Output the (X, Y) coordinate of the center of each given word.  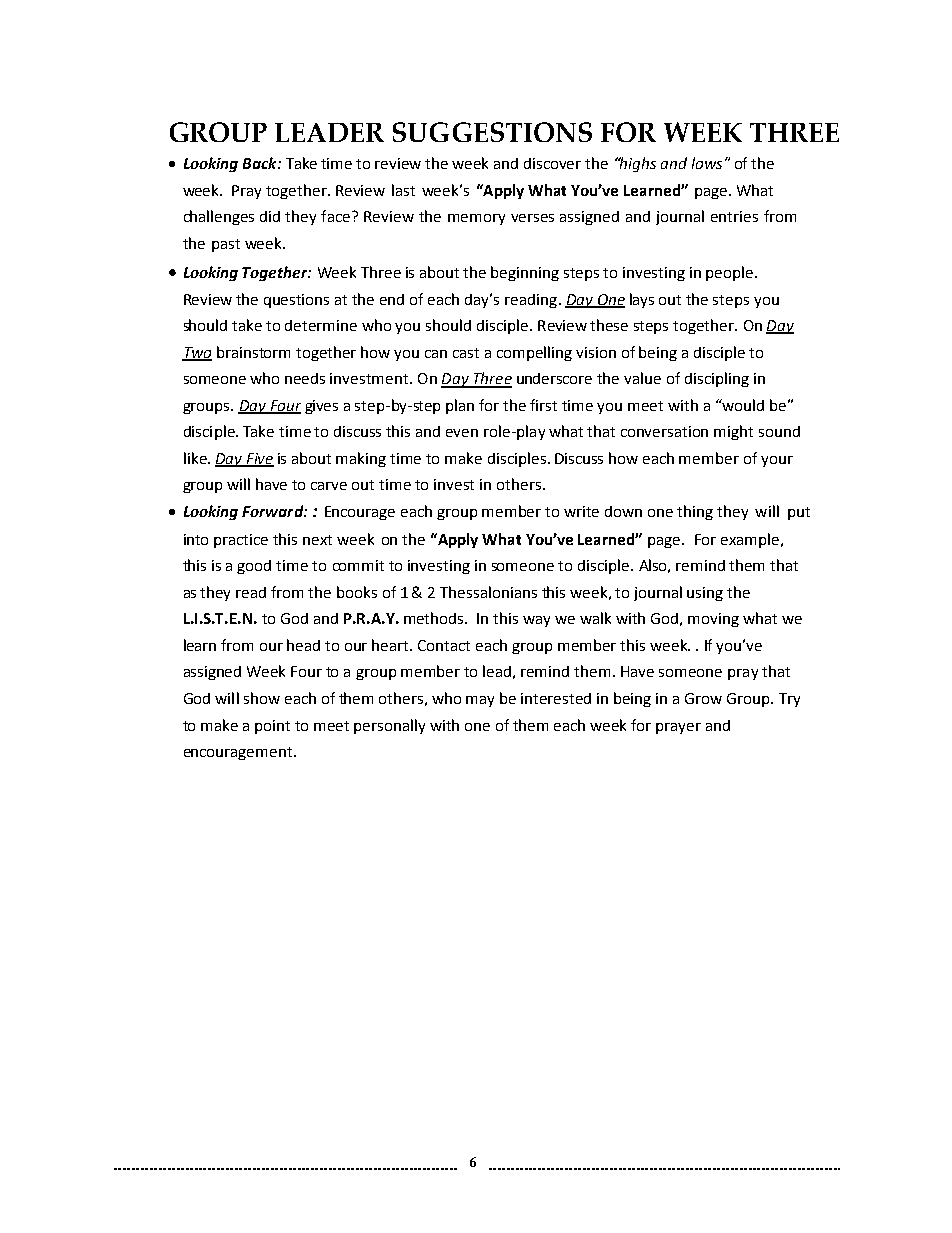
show (262, 698)
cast (466, 353)
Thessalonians (488, 592)
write (581, 511)
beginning (525, 273)
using (705, 594)
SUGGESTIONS (492, 132)
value (642, 378)
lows (707, 163)
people (731, 273)
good (254, 567)
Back (261, 163)
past (226, 245)
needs (305, 378)
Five (259, 459)
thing (695, 512)
